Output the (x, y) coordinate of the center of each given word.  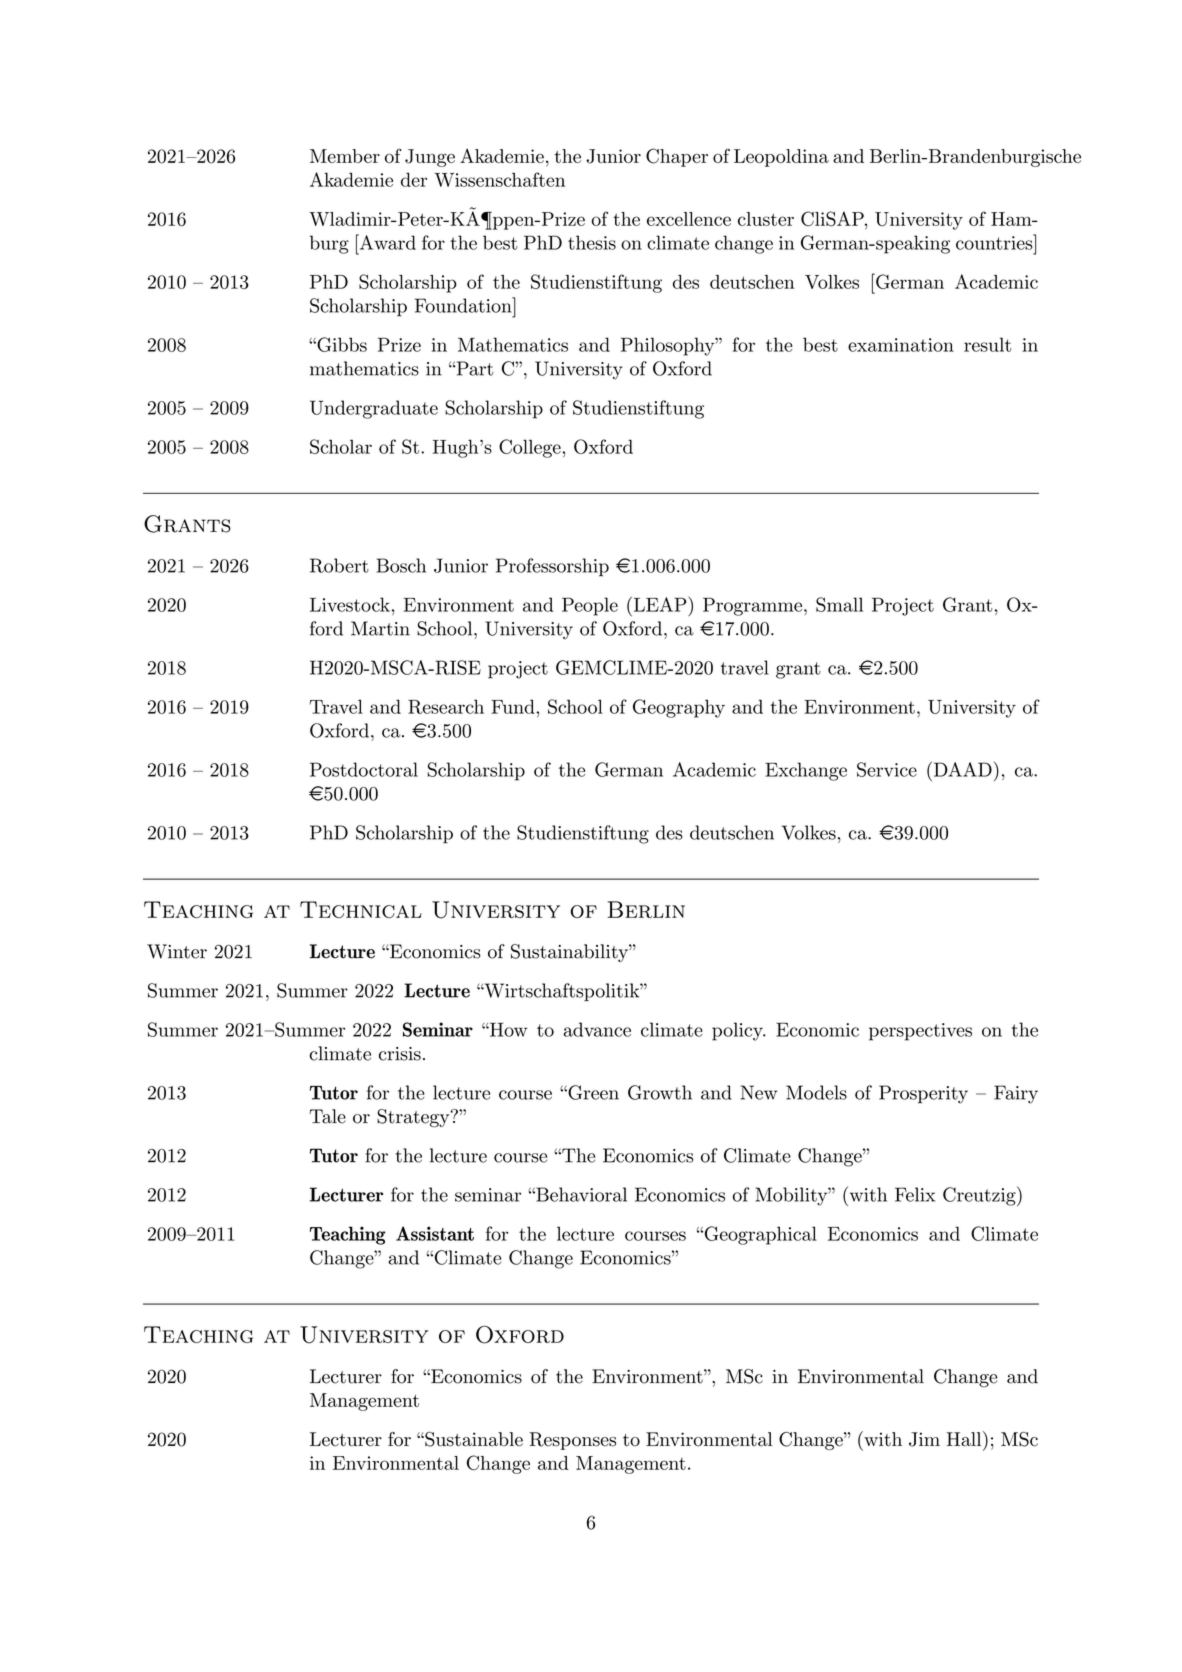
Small (839, 604)
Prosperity (923, 1094)
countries (995, 242)
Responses (572, 1441)
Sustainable (473, 1439)
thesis (592, 242)
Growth (660, 1092)
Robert (339, 565)
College (531, 448)
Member (345, 156)
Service (887, 769)
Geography (679, 708)
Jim (924, 1439)
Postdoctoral (364, 769)
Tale (327, 1116)
